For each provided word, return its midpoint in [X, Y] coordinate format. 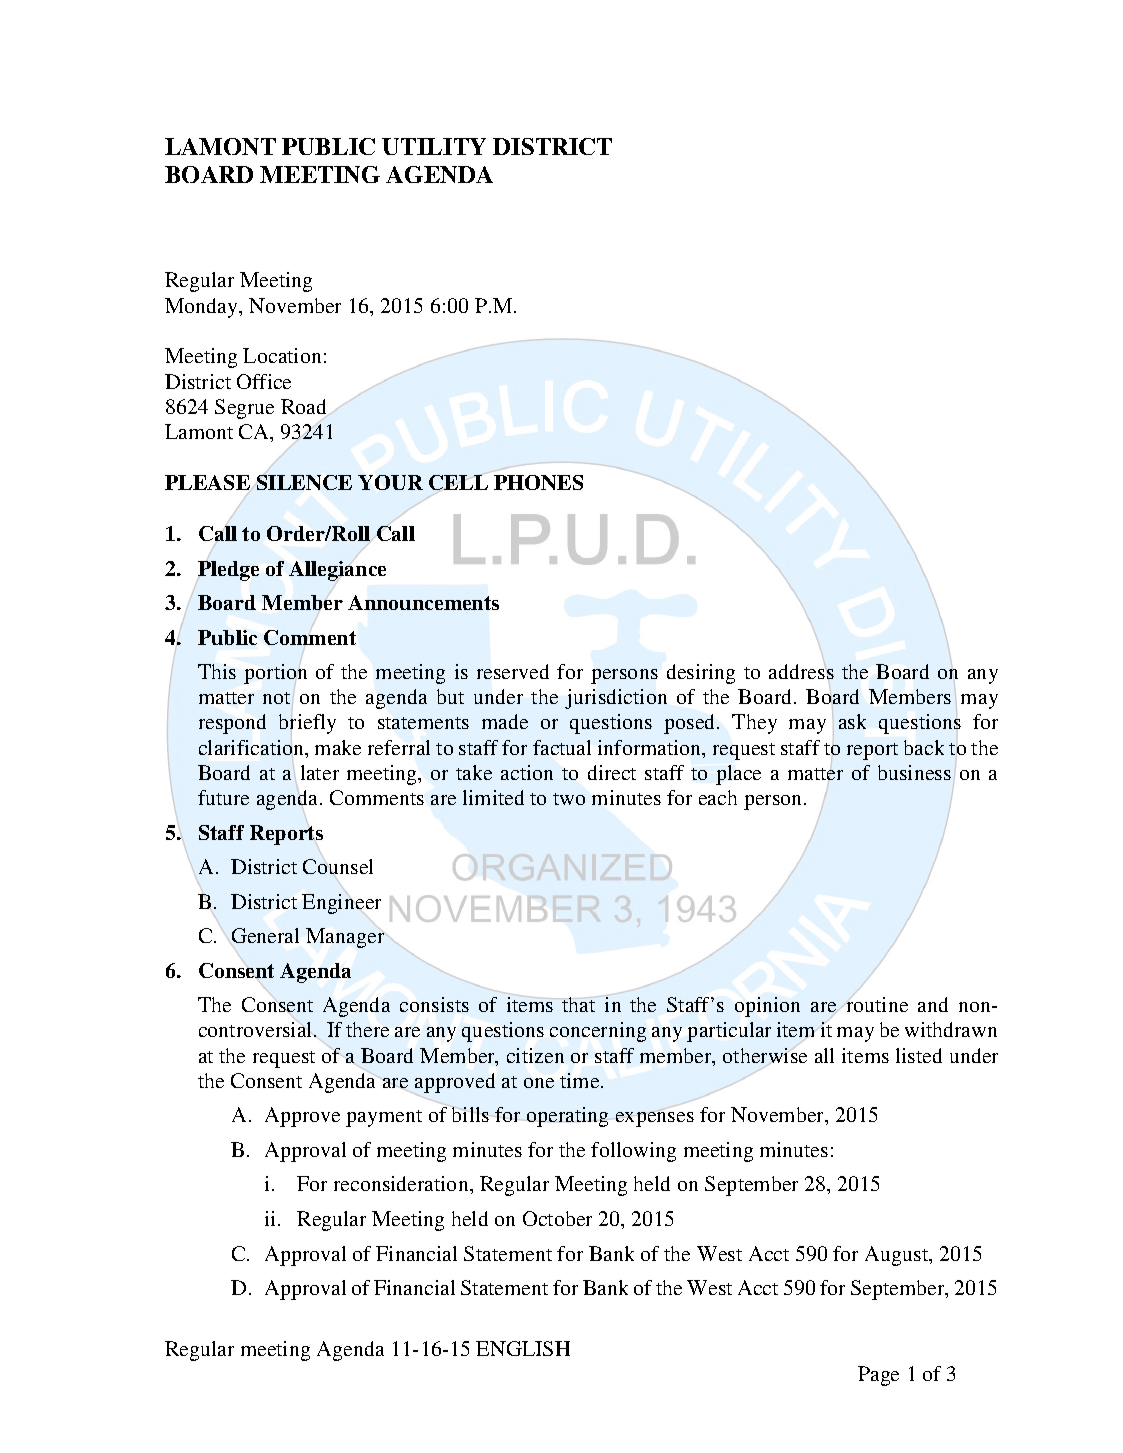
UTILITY [434, 146]
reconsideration [402, 1183]
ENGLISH [523, 1348]
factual [562, 747]
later [320, 772]
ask [852, 721]
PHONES [538, 482]
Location [282, 355]
